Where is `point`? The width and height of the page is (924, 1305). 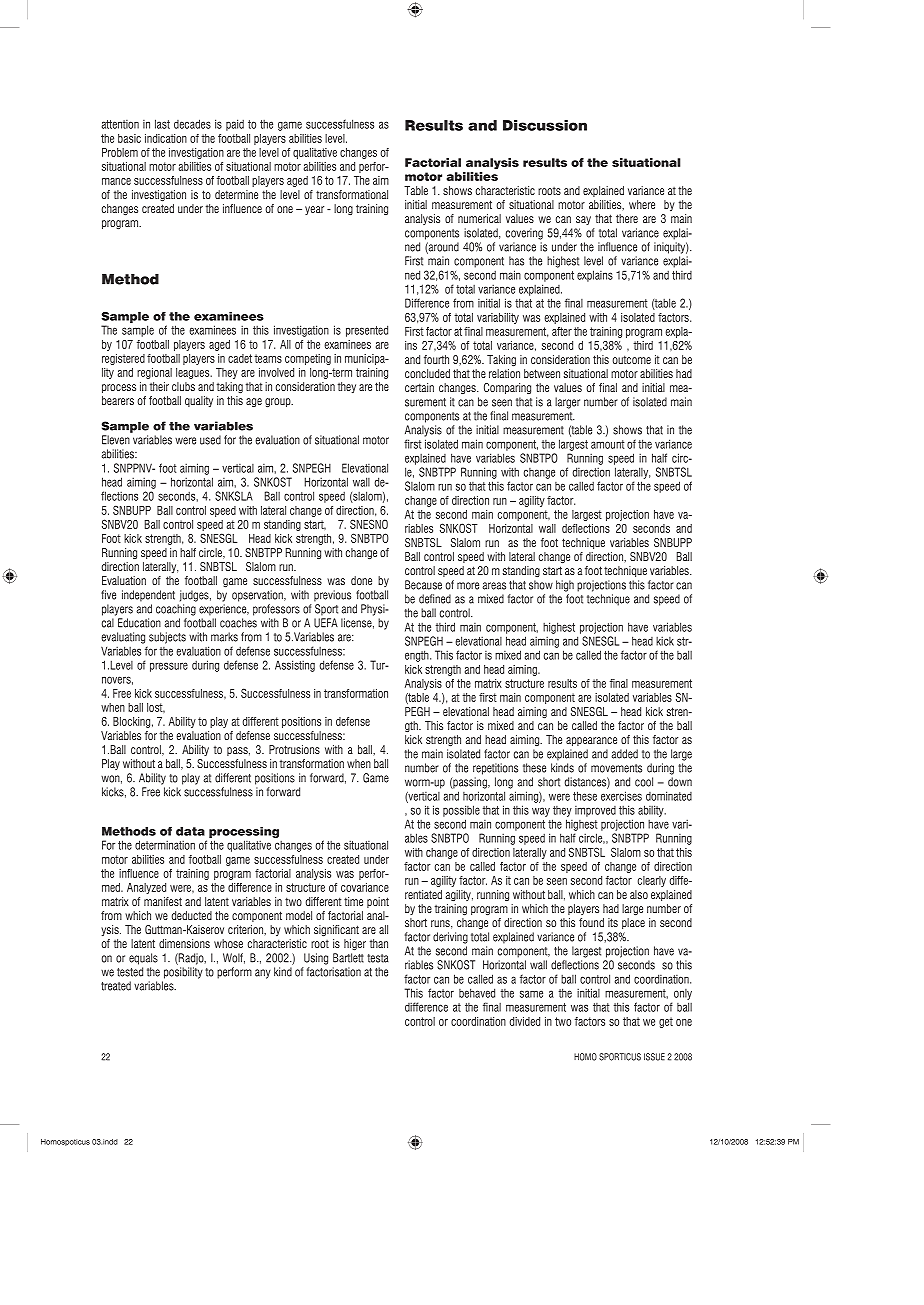
point is located at coordinates (378, 902).
